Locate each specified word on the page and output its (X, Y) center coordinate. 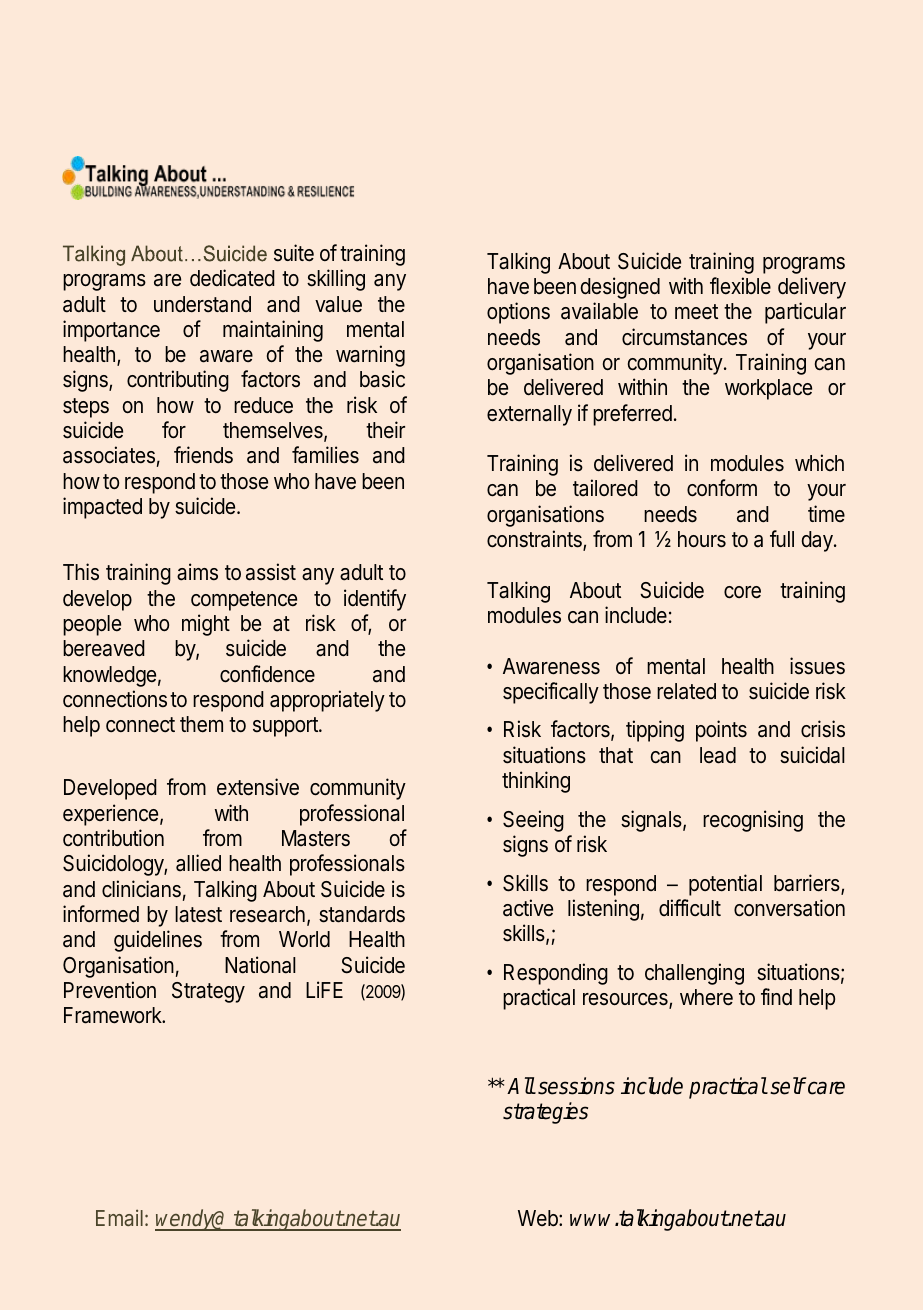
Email (119, 1217)
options (518, 313)
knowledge (109, 676)
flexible (740, 285)
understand (202, 304)
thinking (536, 782)
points (721, 731)
